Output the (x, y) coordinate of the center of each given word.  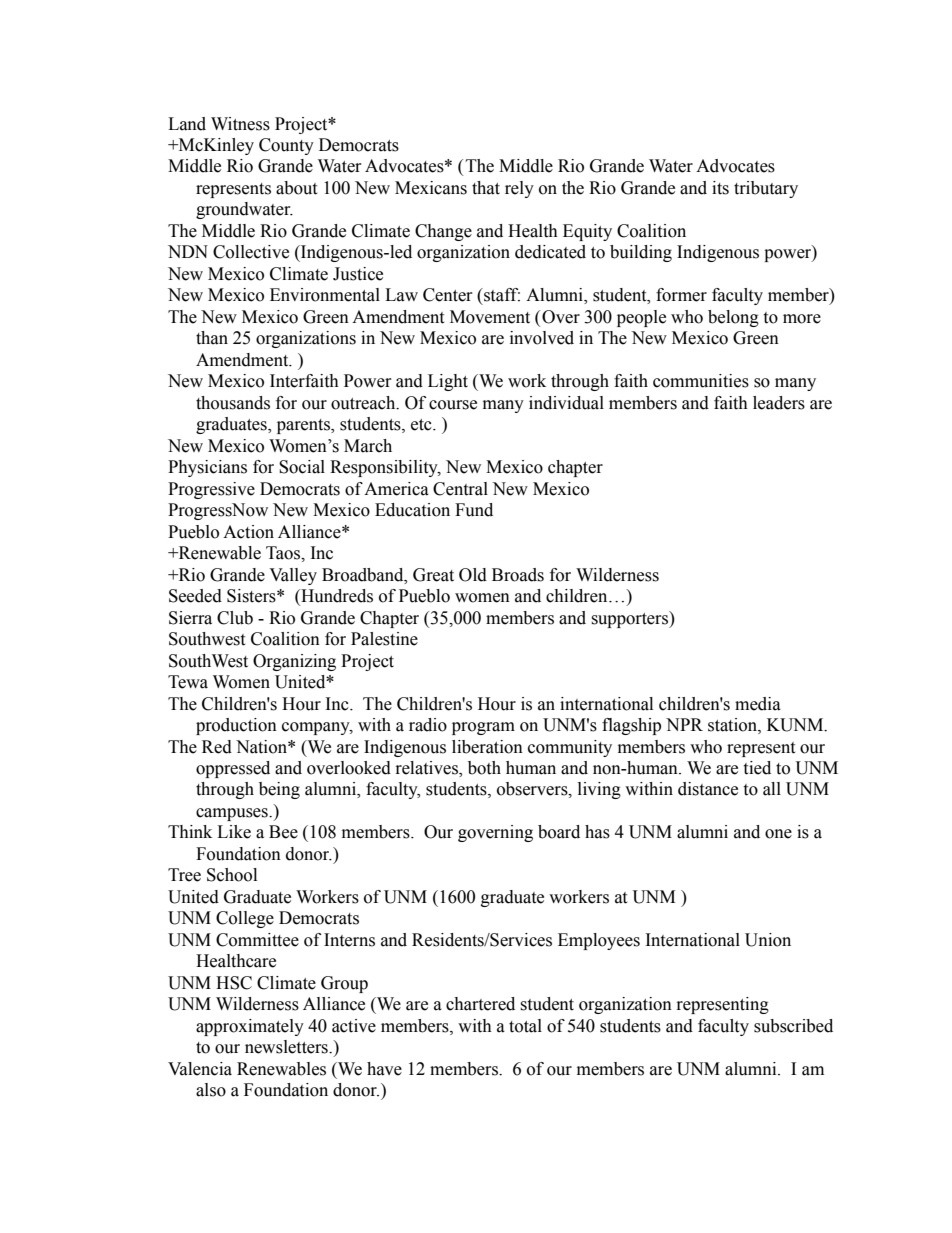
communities (701, 381)
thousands (233, 403)
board (559, 832)
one (778, 834)
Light (448, 382)
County (286, 146)
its (720, 188)
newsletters (287, 1047)
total (525, 1026)
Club (235, 618)
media (758, 704)
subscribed (793, 1026)
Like (234, 832)
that (486, 188)
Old (473, 575)
